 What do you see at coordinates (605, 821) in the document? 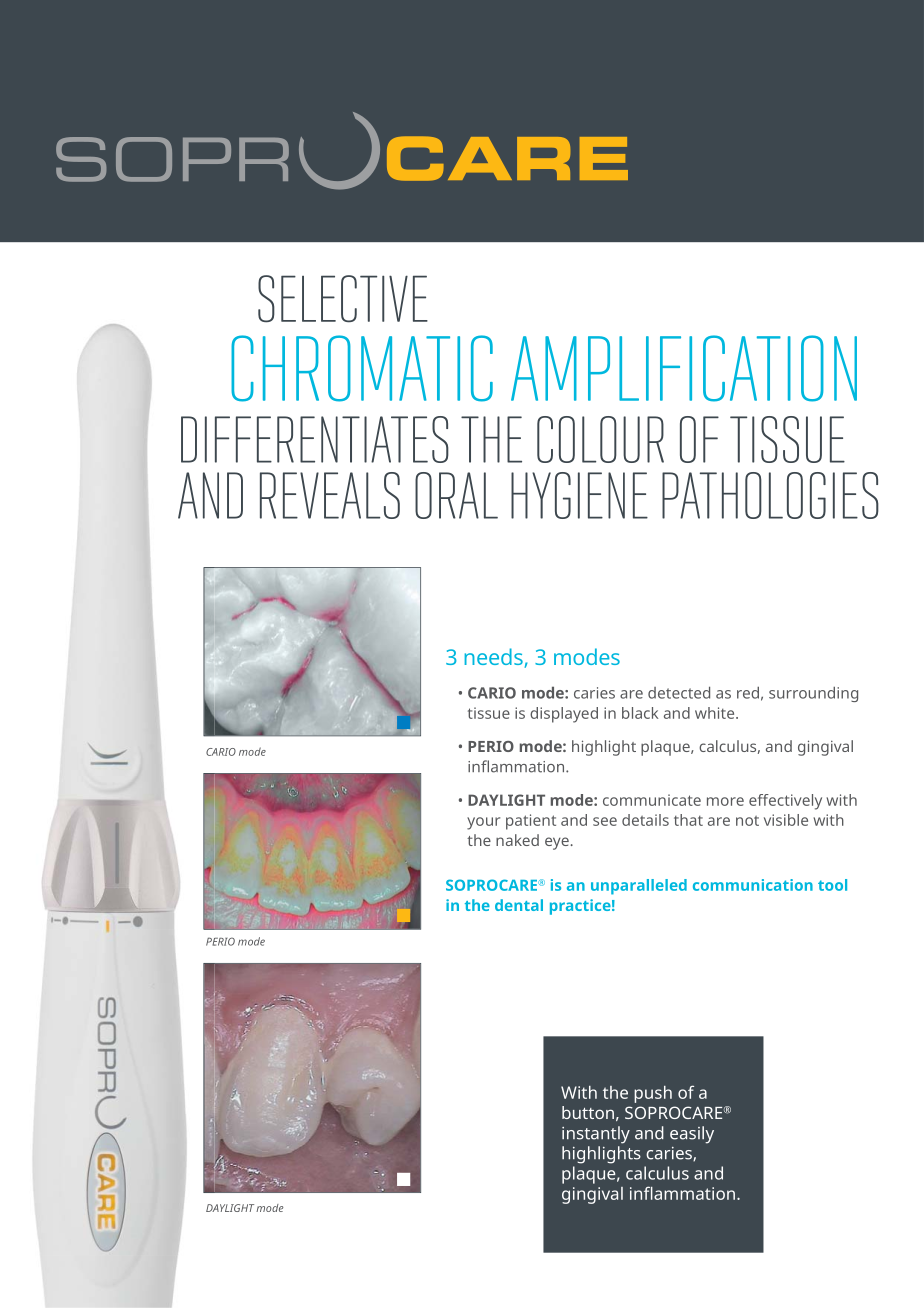
I see `see` at bounding box center [605, 821].
